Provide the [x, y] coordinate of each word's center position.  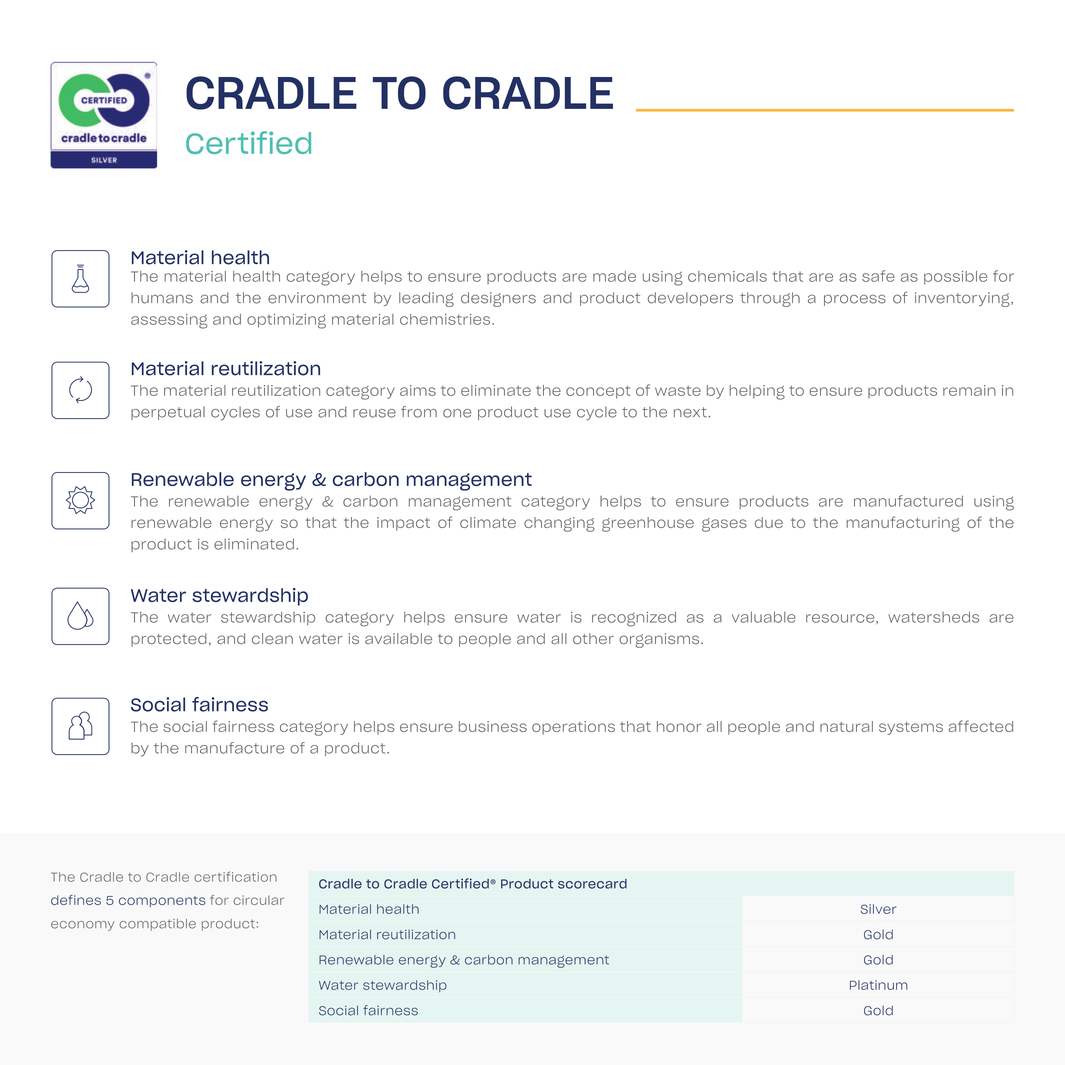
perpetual [168, 413]
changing [559, 524]
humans [162, 298]
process [855, 300]
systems [911, 728]
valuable [764, 617]
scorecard [592, 884]
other [593, 638]
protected [169, 640]
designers [498, 299]
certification [235, 876]
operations [573, 728]
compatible [157, 925]
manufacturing [903, 524]
